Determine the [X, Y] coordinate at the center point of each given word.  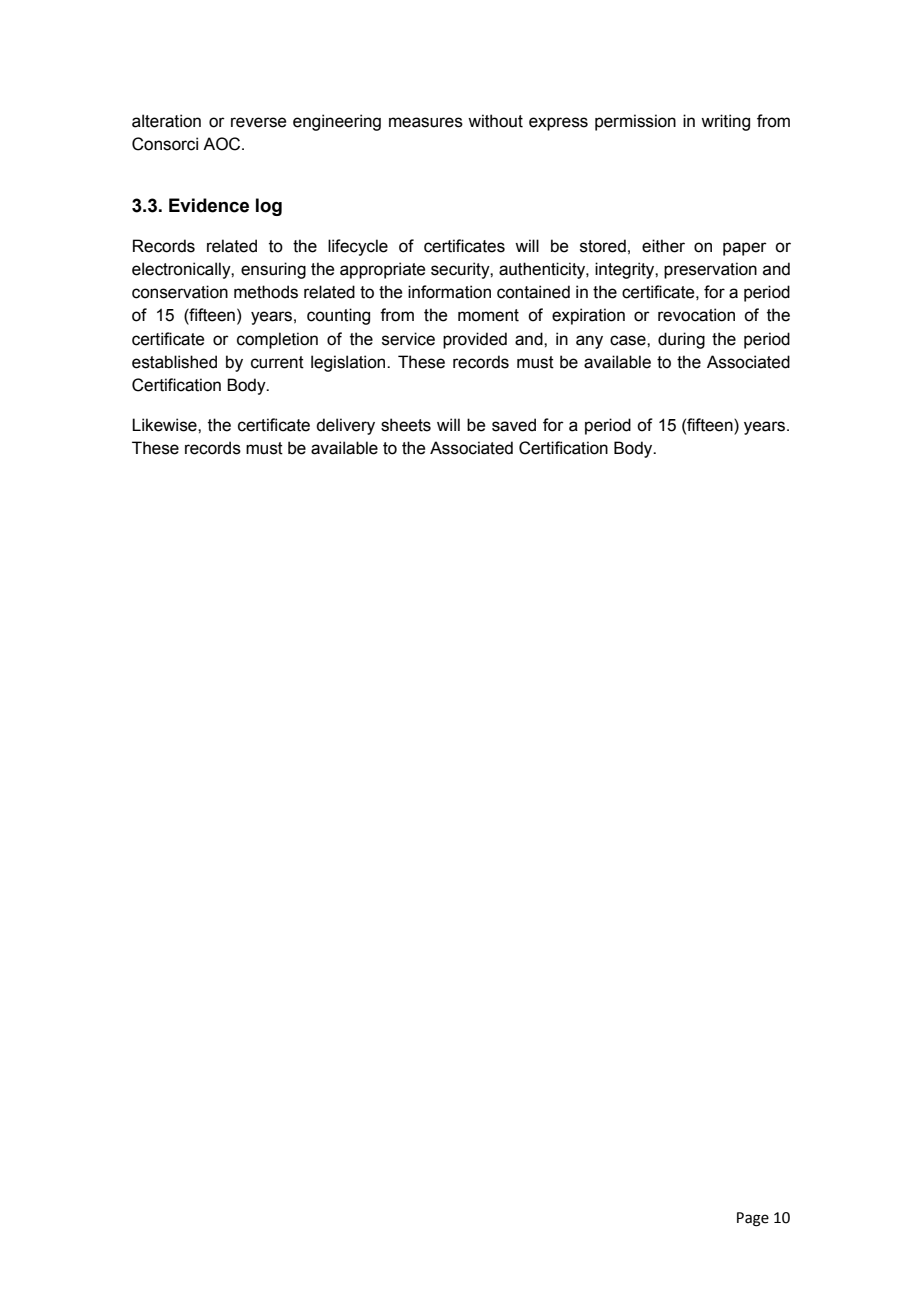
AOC [223, 144]
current [277, 362]
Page [753, 1219]
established [174, 362]
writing [725, 122]
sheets [406, 425]
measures [426, 122]
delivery [345, 426]
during [681, 340]
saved [514, 425]
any [589, 342]
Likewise [165, 425]
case [629, 340]
